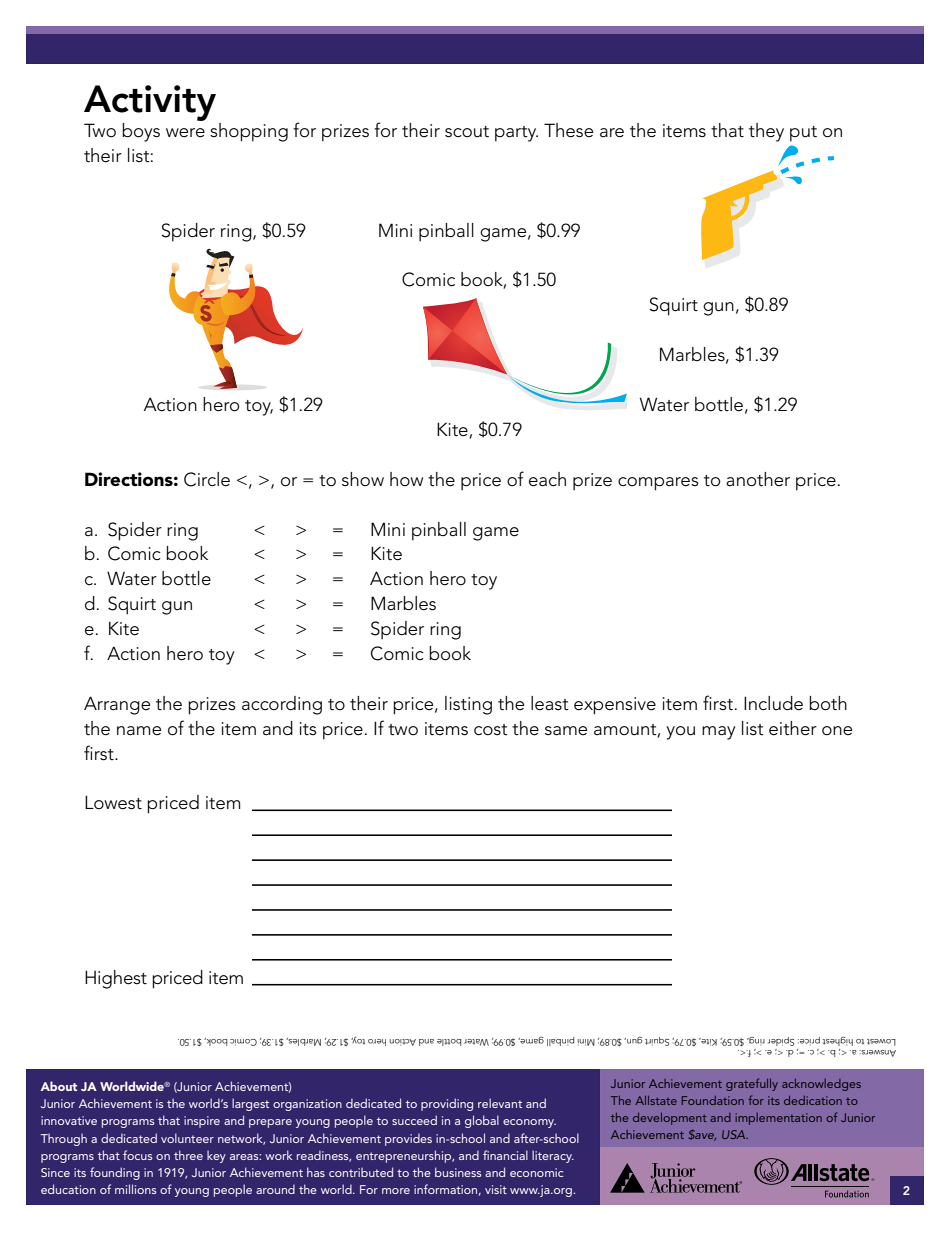  I want to click on they, so click(766, 132).
